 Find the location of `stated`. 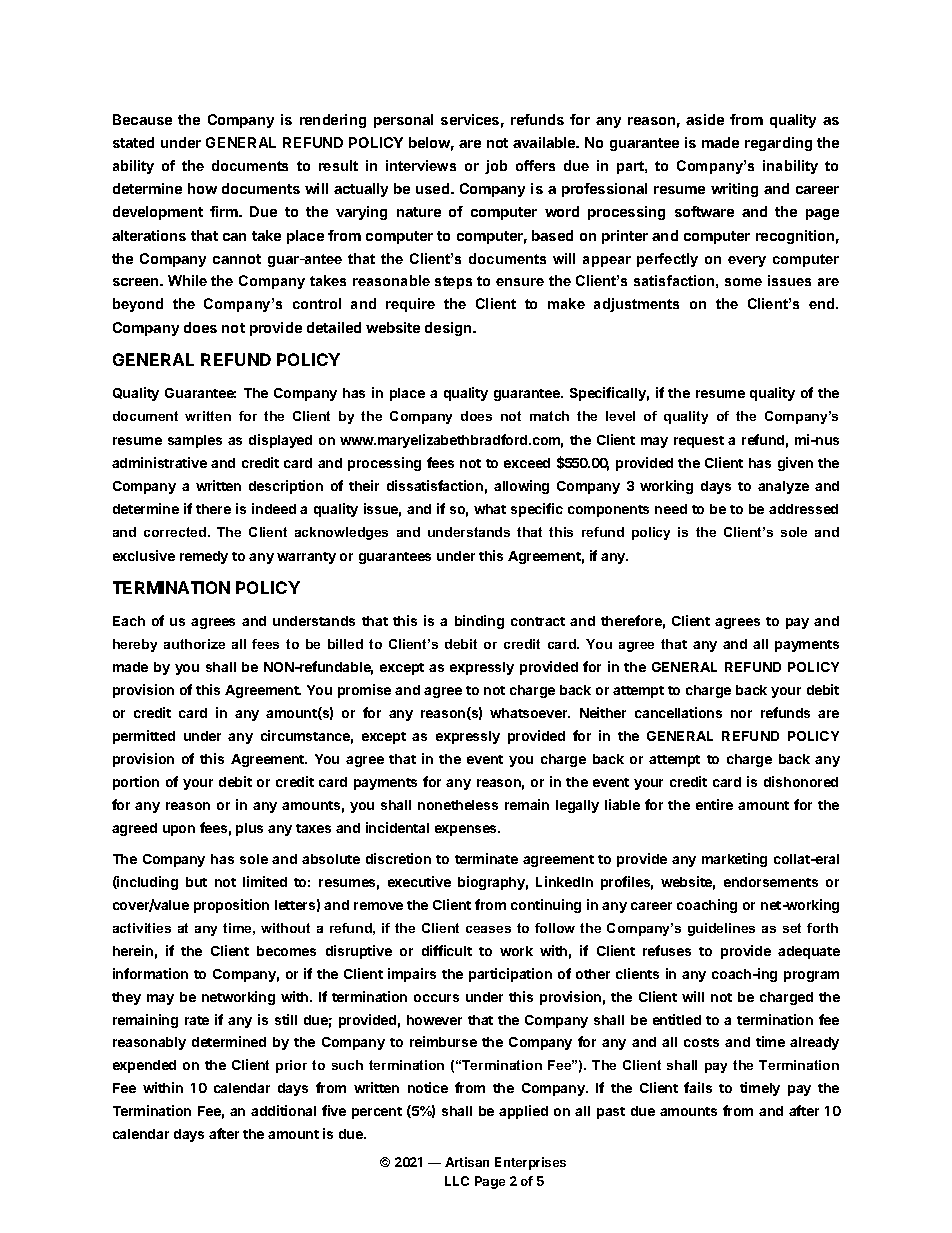

stated is located at coordinates (133, 142).
